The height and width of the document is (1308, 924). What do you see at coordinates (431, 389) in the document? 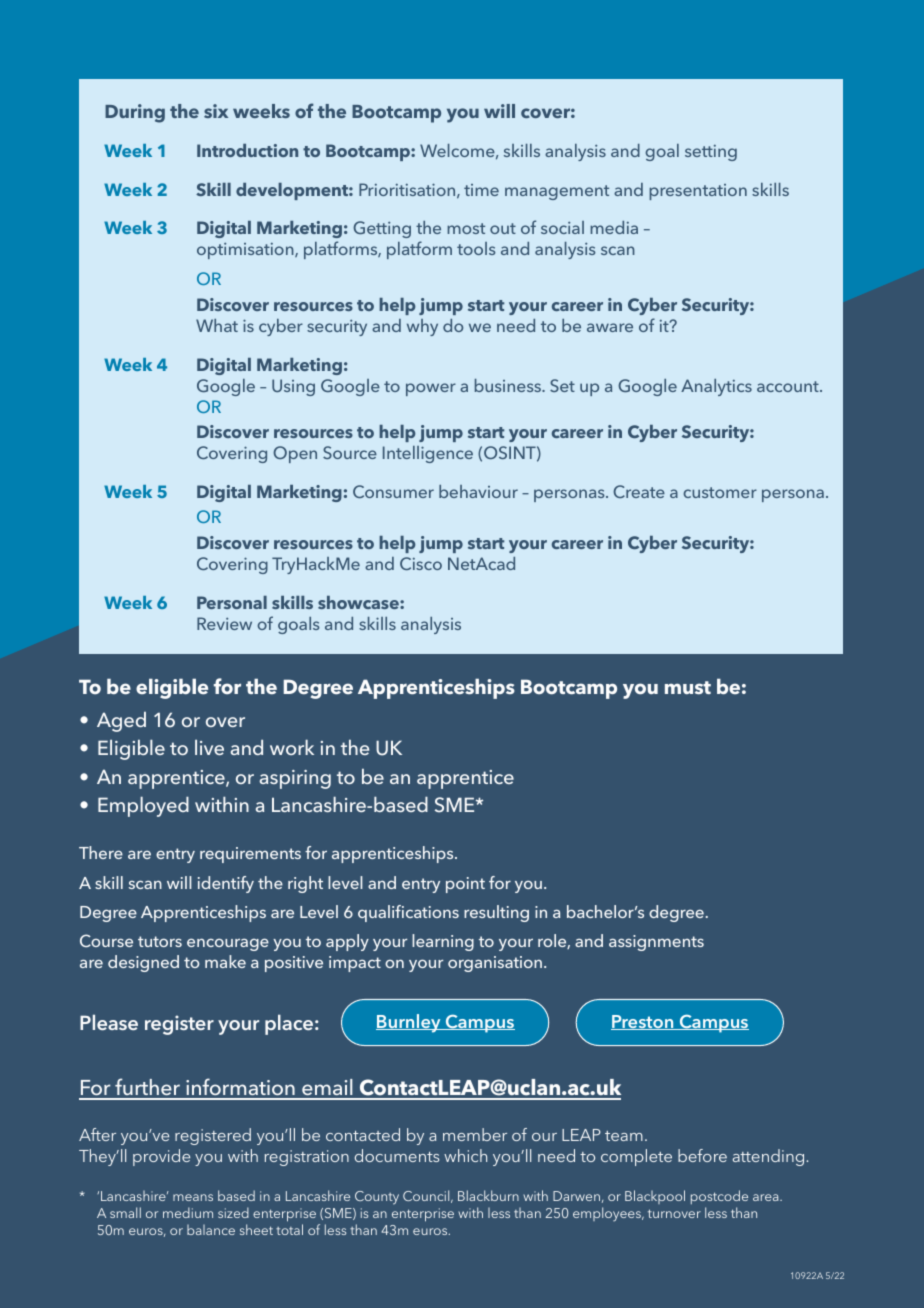
I see `power` at bounding box center [431, 389].
